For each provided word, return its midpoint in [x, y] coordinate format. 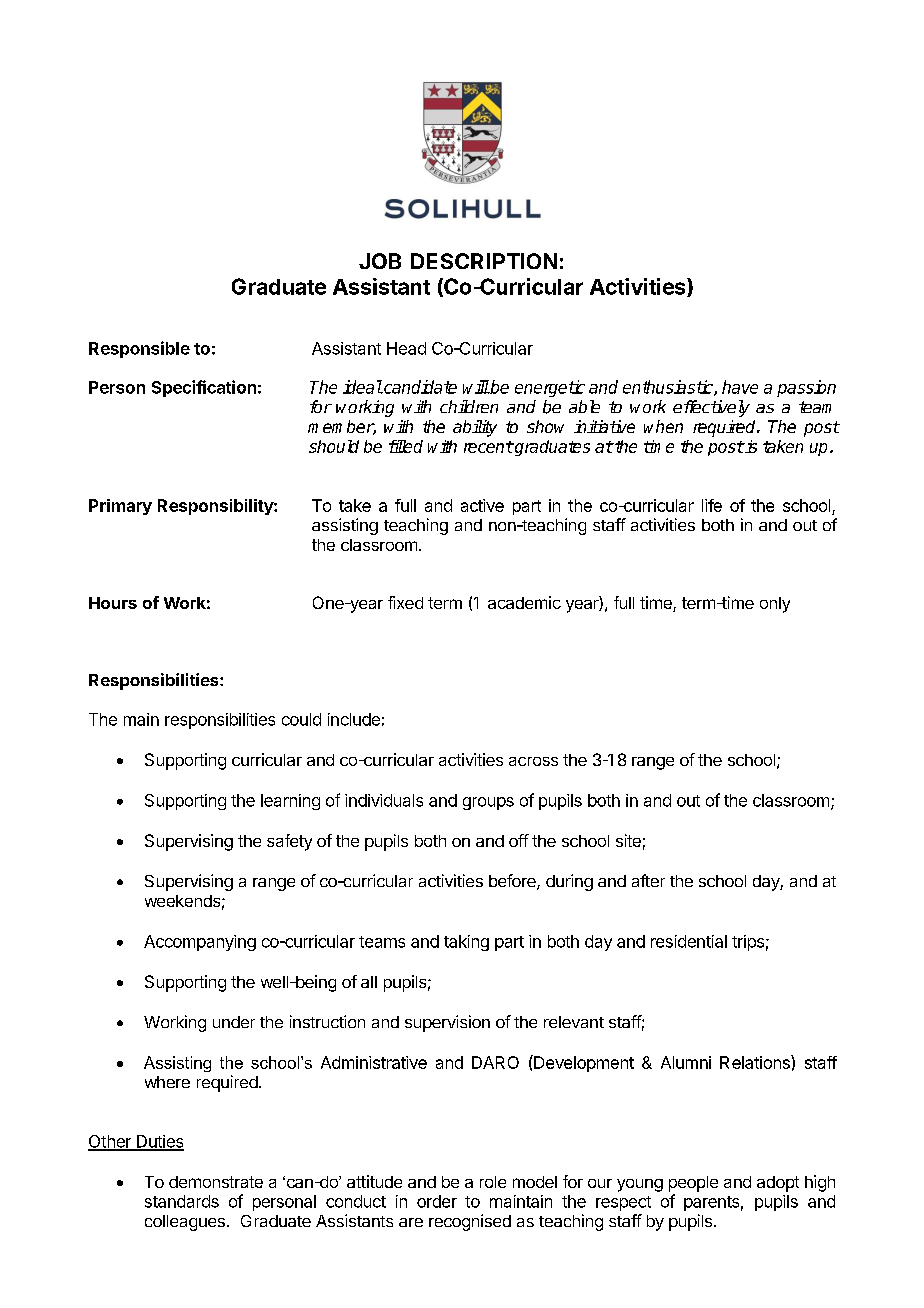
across [533, 761]
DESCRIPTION [484, 261]
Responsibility [216, 507]
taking [466, 943]
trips [748, 943]
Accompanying [200, 943]
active [482, 505]
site [628, 840]
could [301, 719]
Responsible [139, 349]
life [712, 505]
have [740, 387]
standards [182, 1201]
